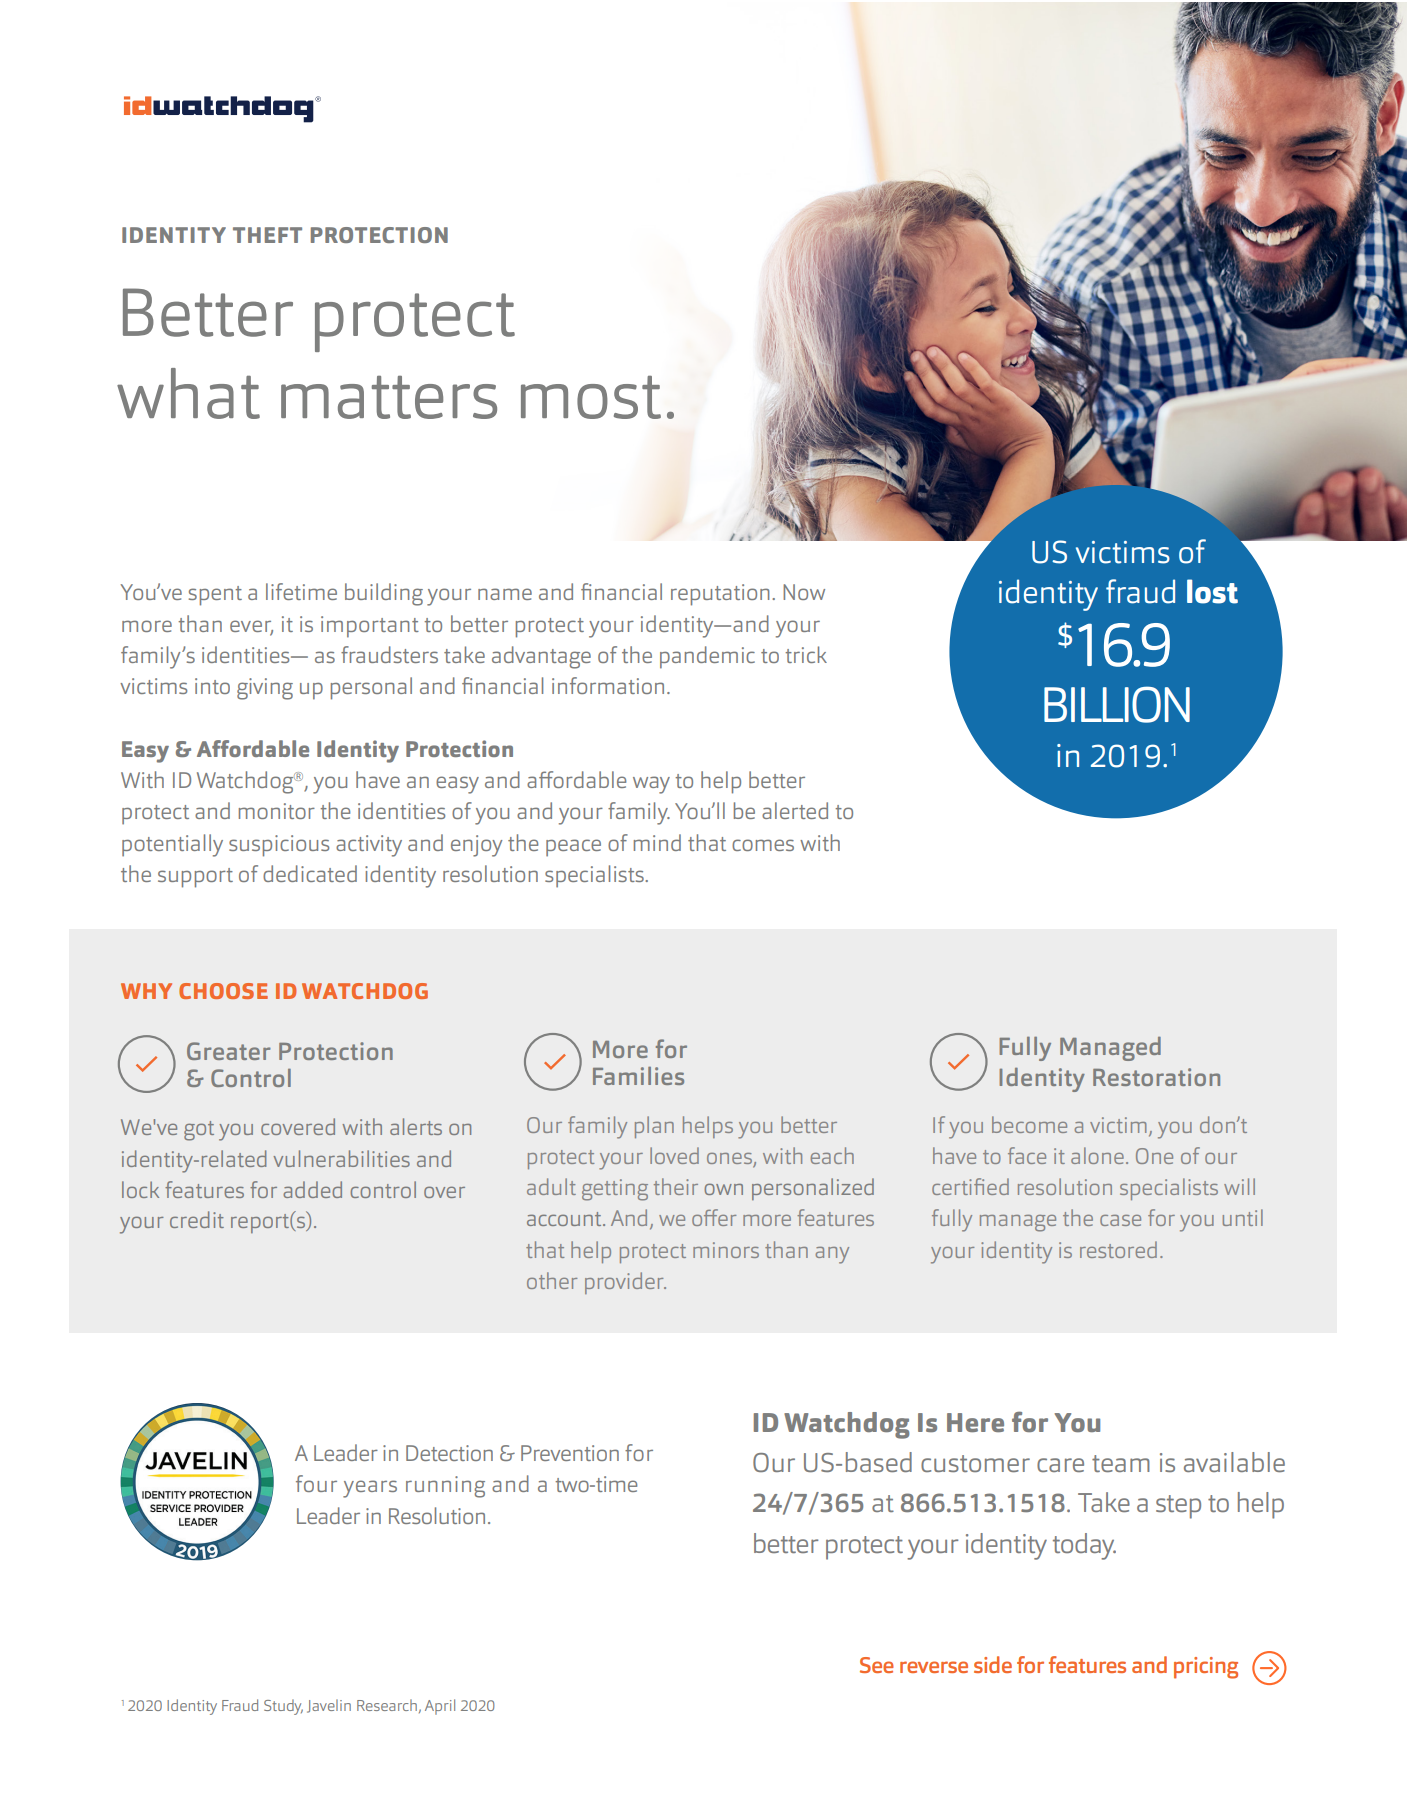  Describe the element at coordinates (877, 1665) in the page. I see `See` at that location.
